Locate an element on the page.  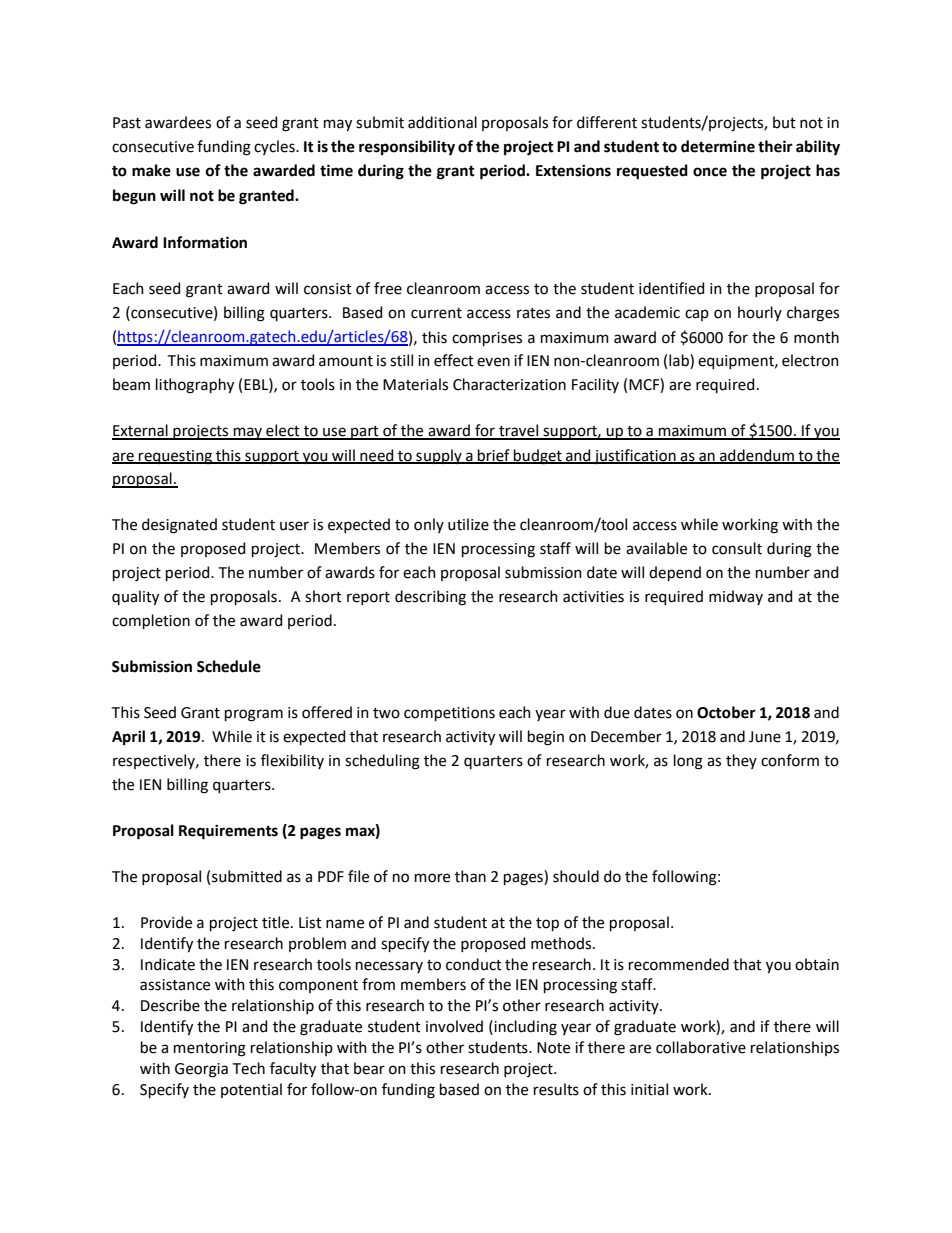
additional is located at coordinates (442, 122).
